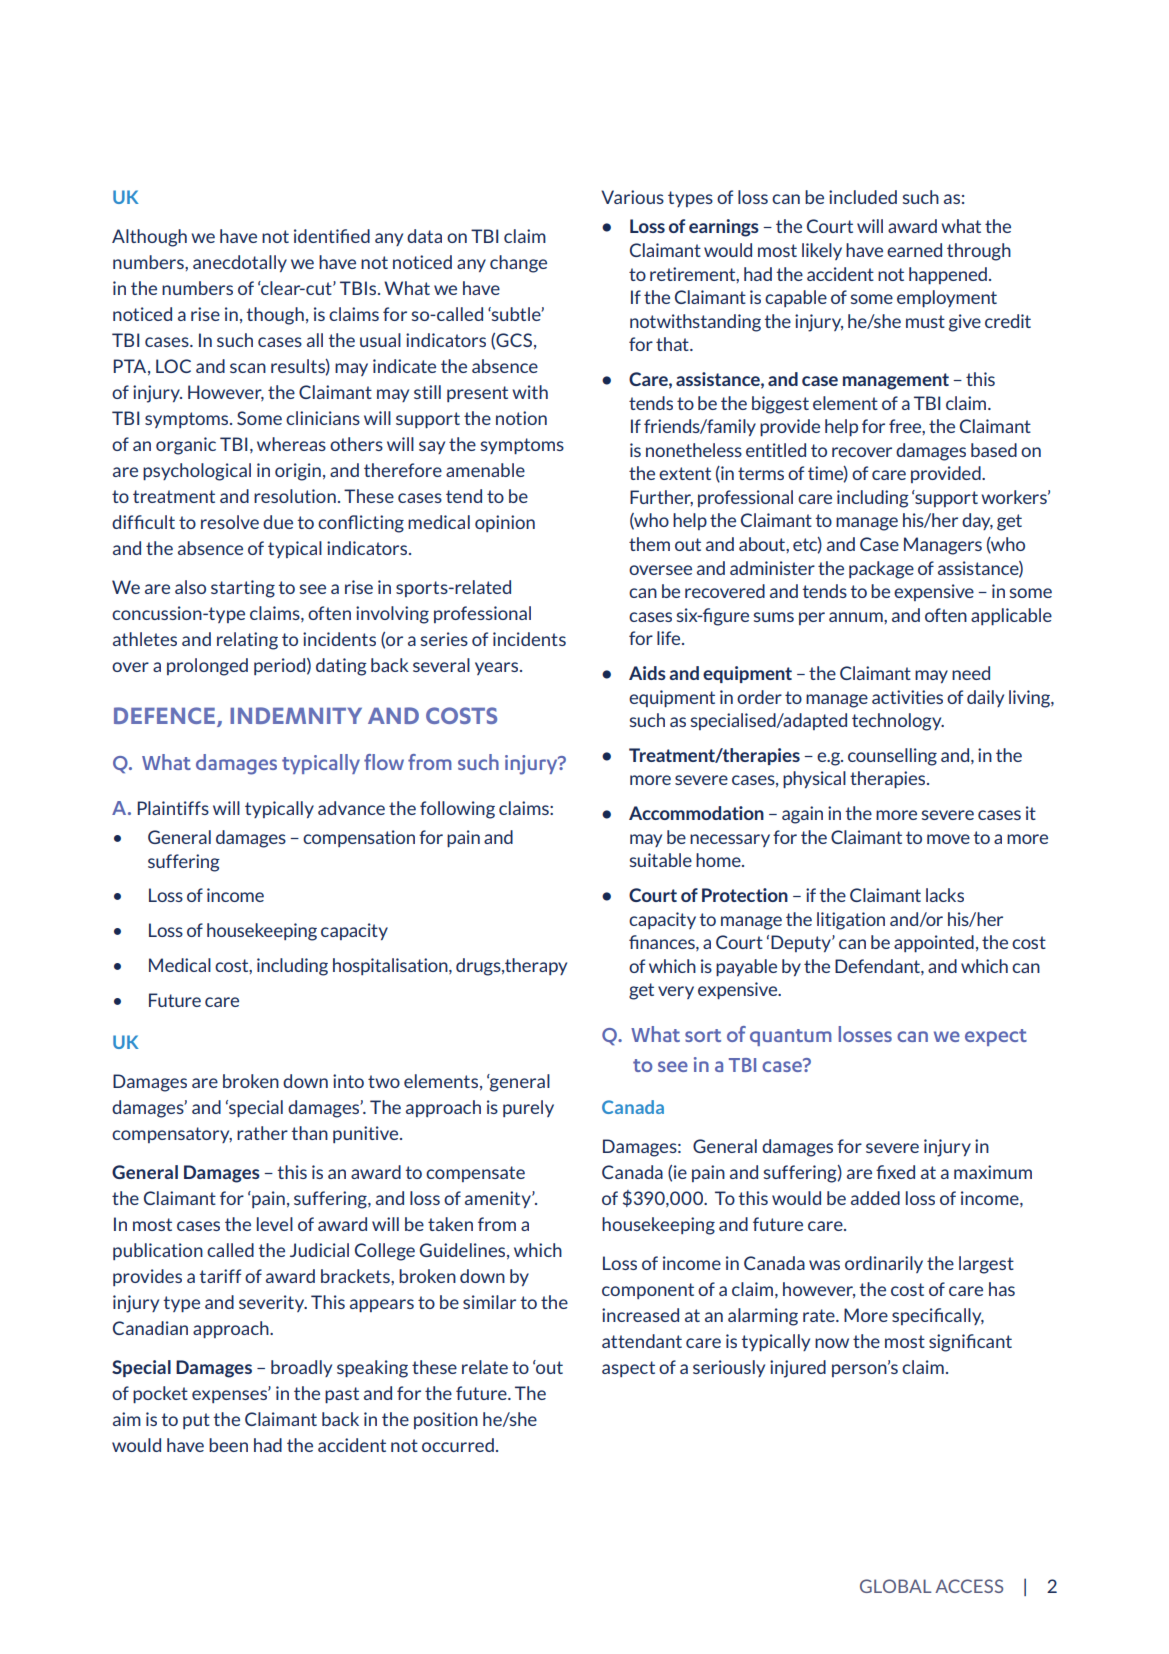 This screenshot has height=1654, width=1169. What do you see at coordinates (647, 673) in the screenshot?
I see `Aids` at bounding box center [647, 673].
